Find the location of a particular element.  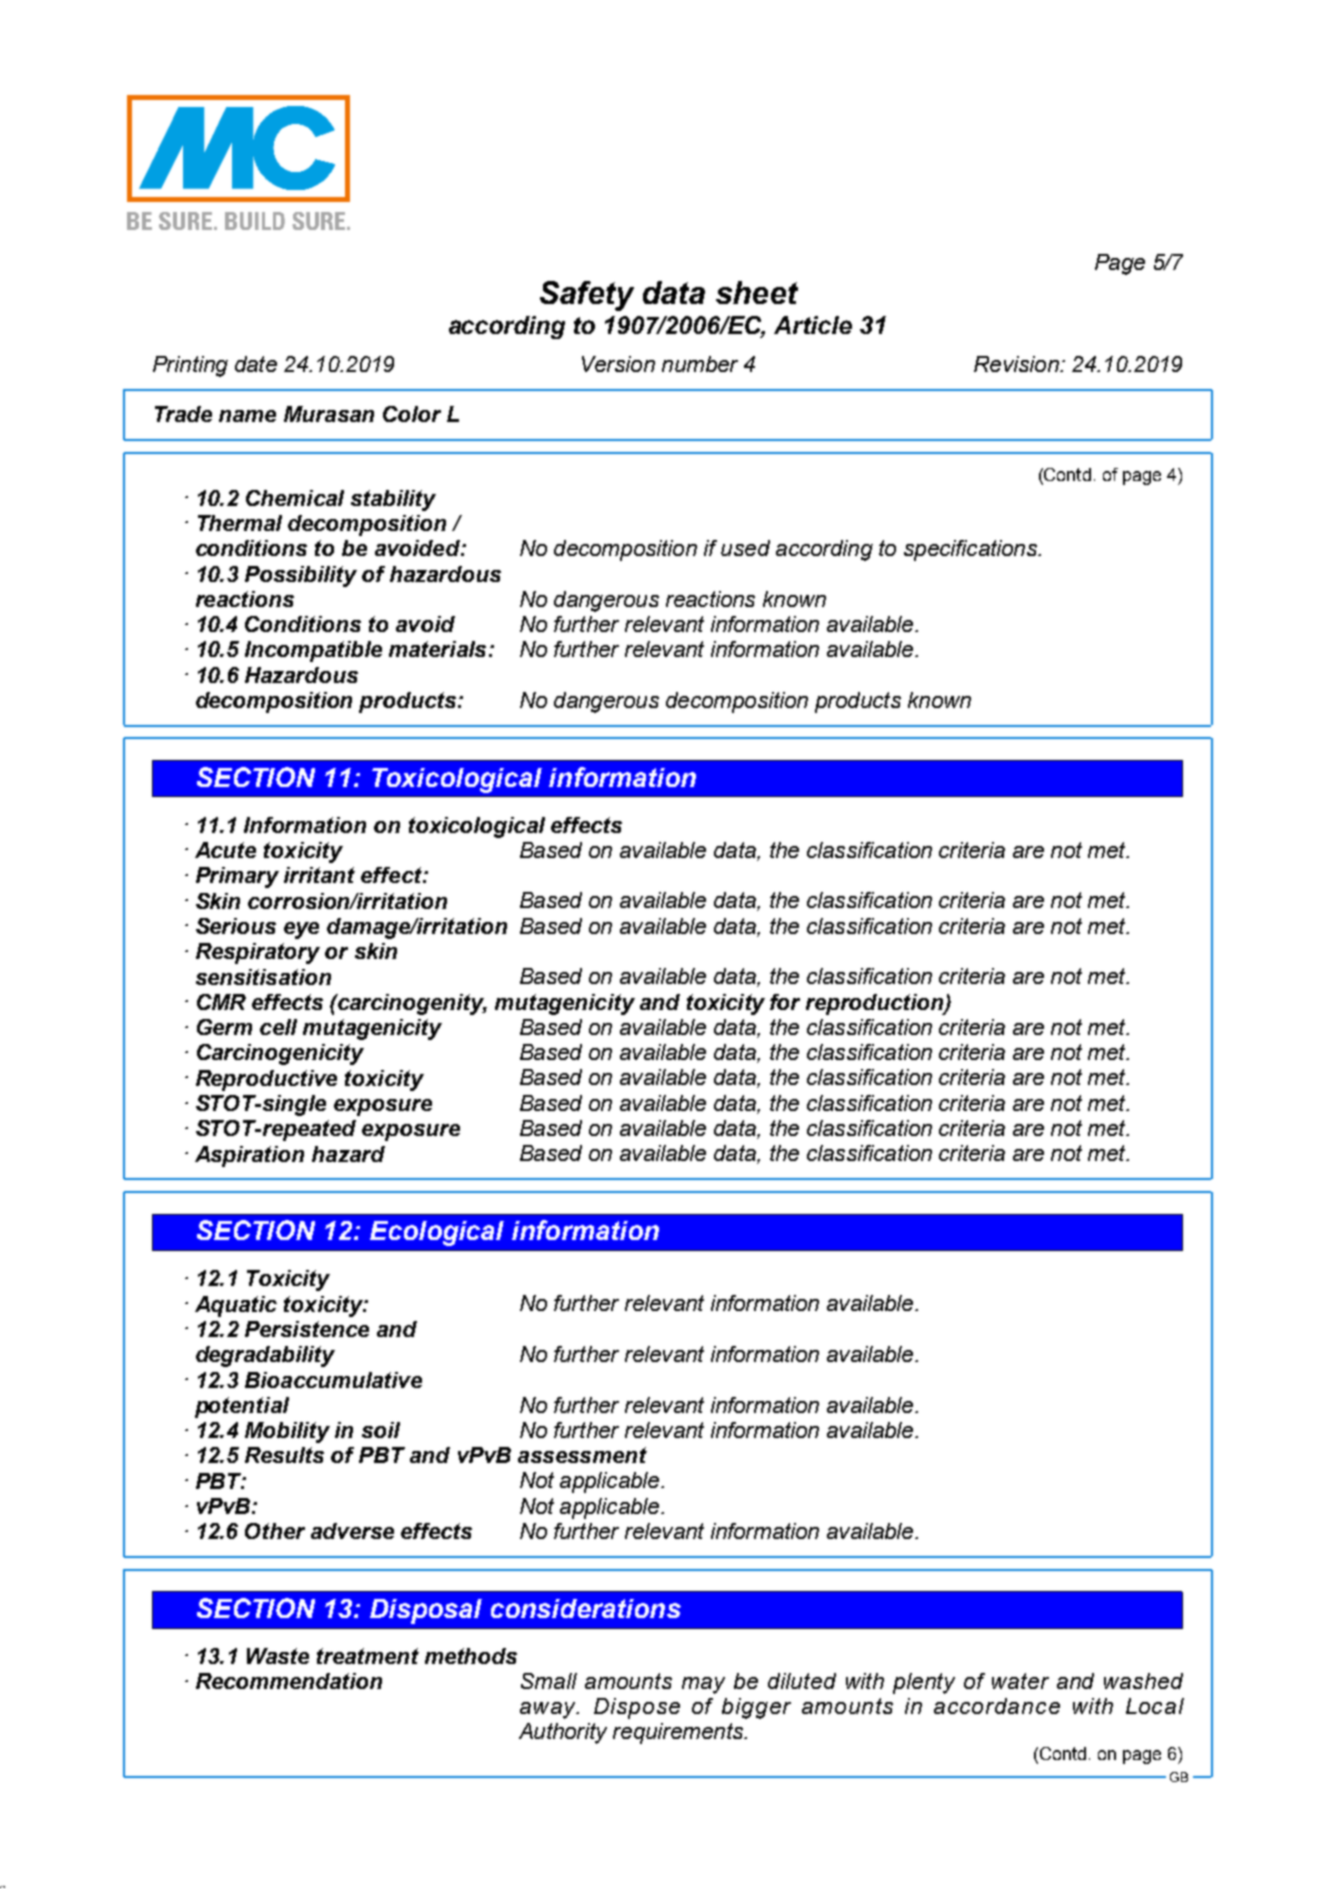

date is located at coordinates (256, 364).
